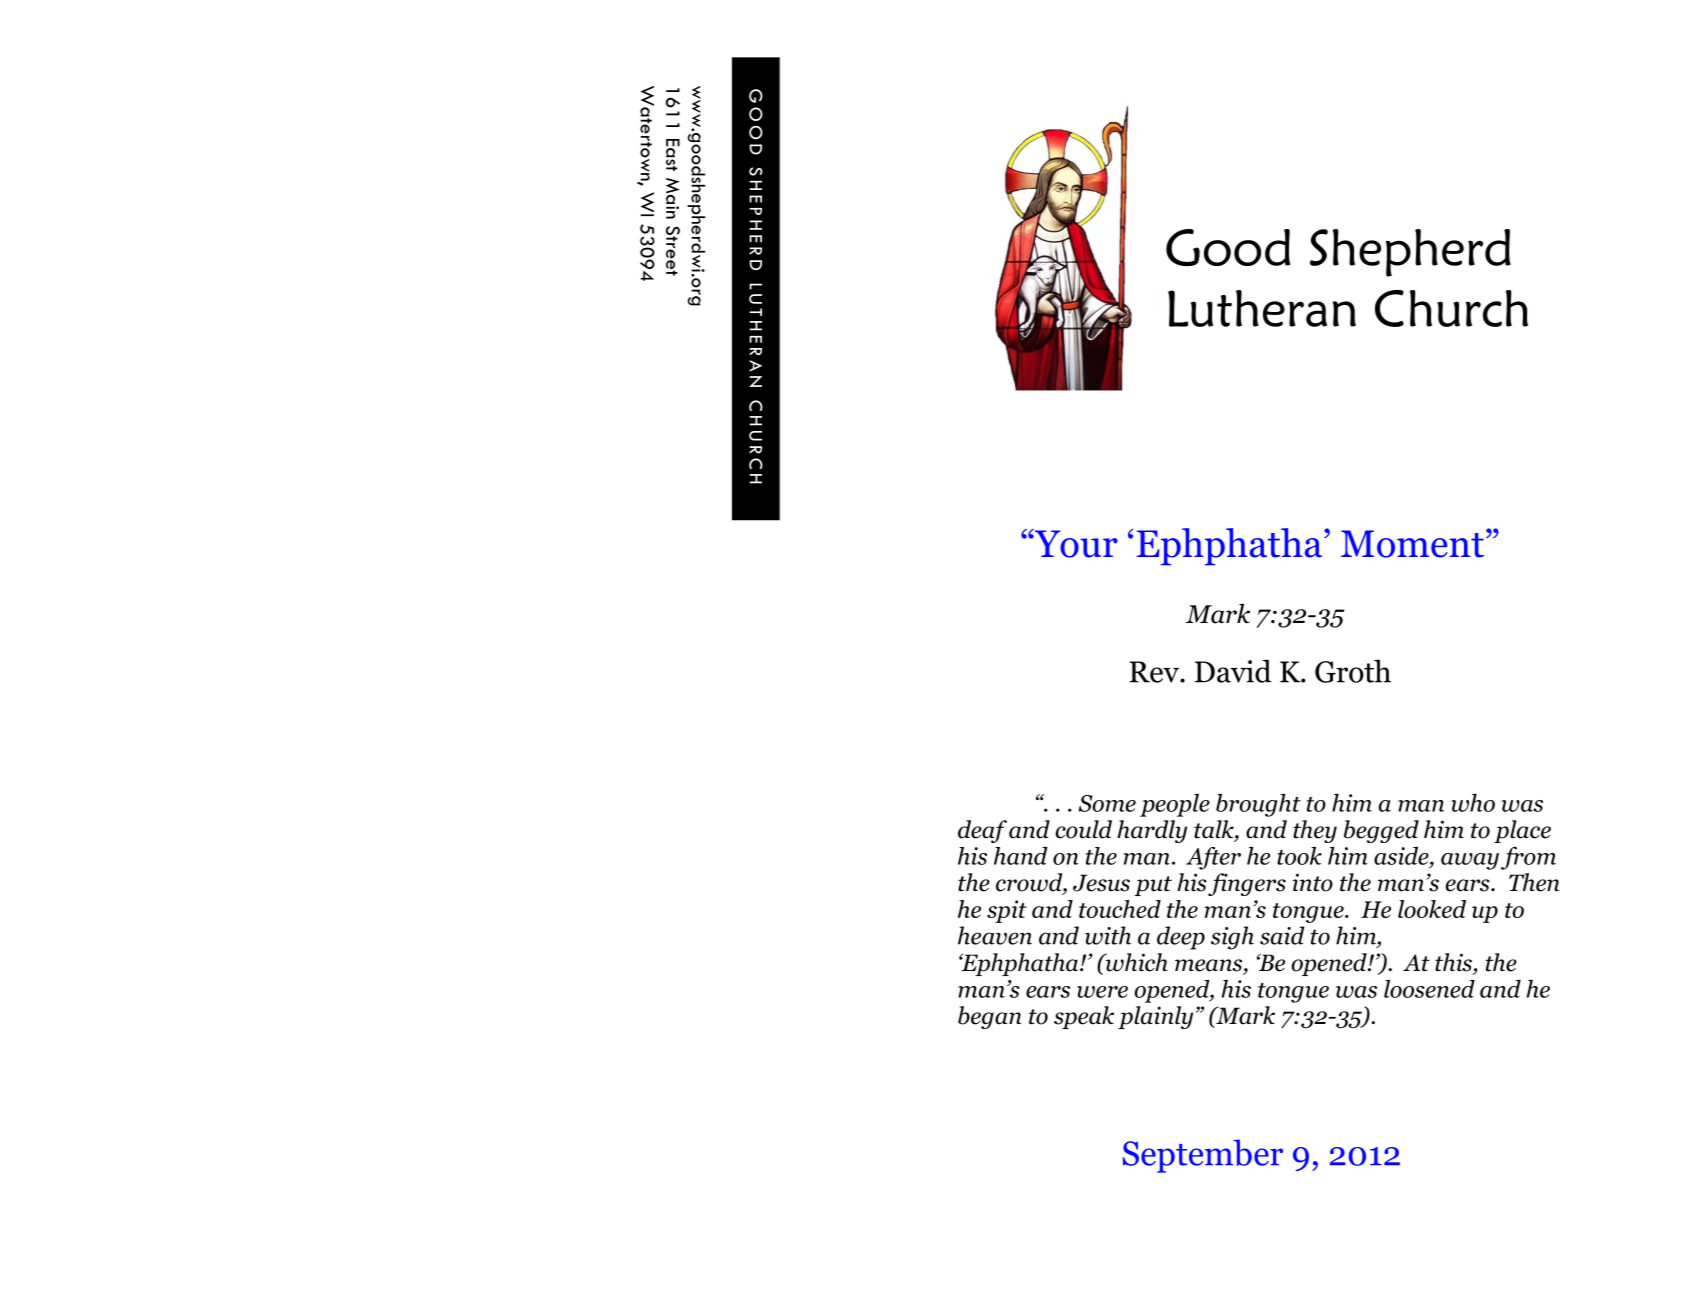  I want to click on away, so click(1470, 861).
